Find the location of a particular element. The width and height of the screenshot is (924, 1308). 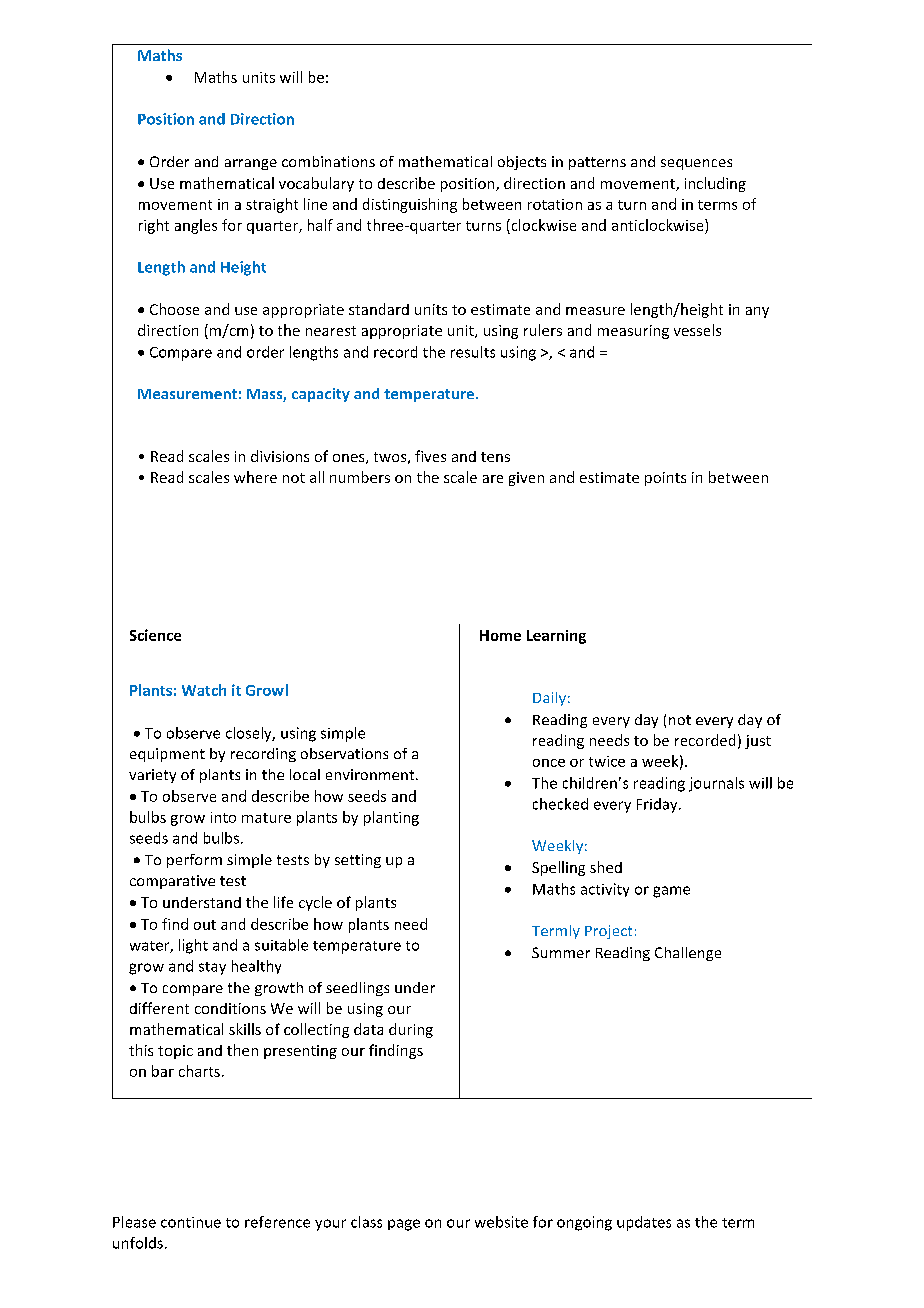

game is located at coordinates (671, 892).
